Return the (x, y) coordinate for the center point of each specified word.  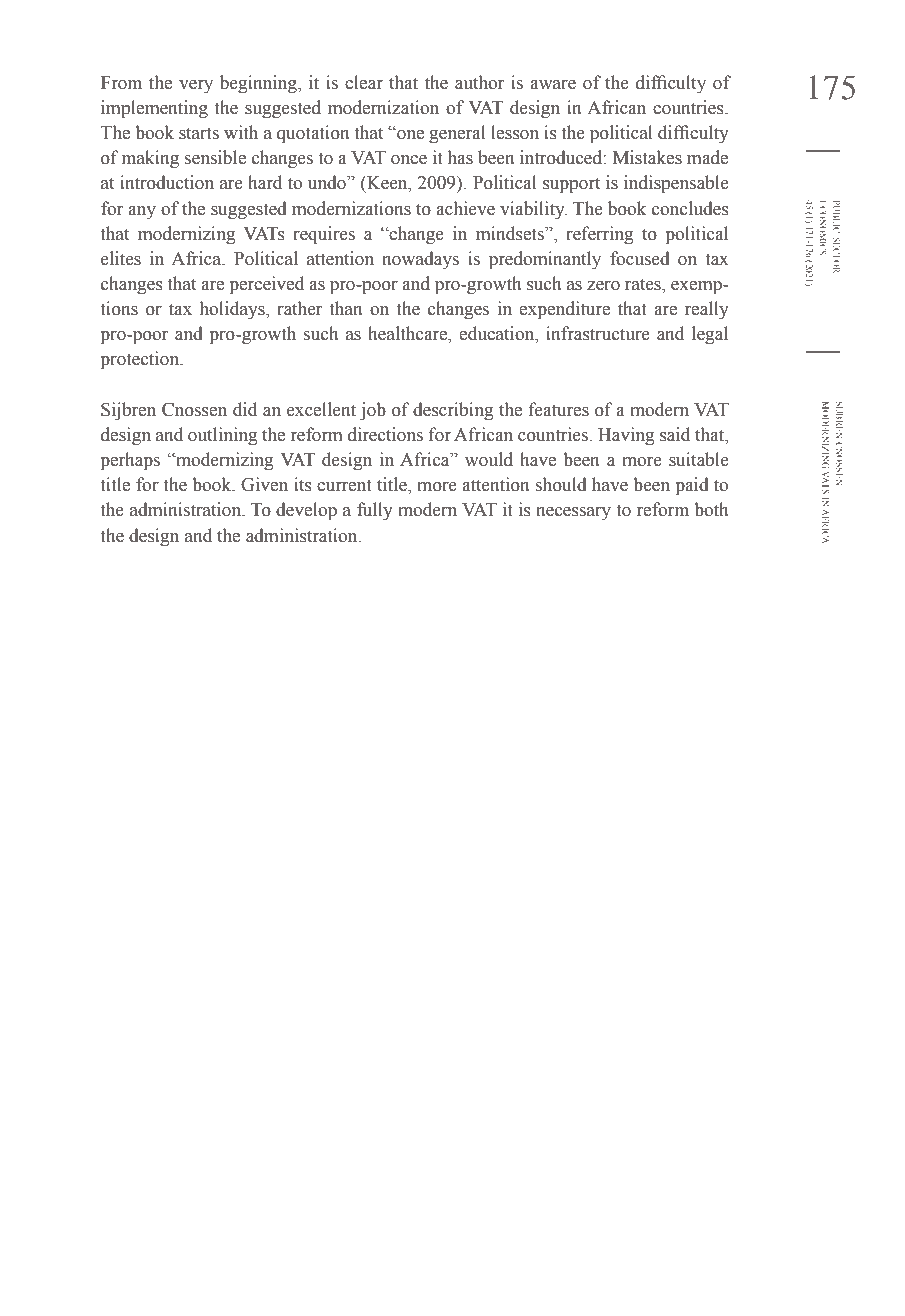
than (346, 308)
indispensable (676, 184)
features (559, 409)
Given (264, 484)
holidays (233, 310)
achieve (465, 208)
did (245, 409)
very (196, 86)
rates (644, 284)
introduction (167, 182)
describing (453, 411)
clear (364, 82)
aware (553, 85)
